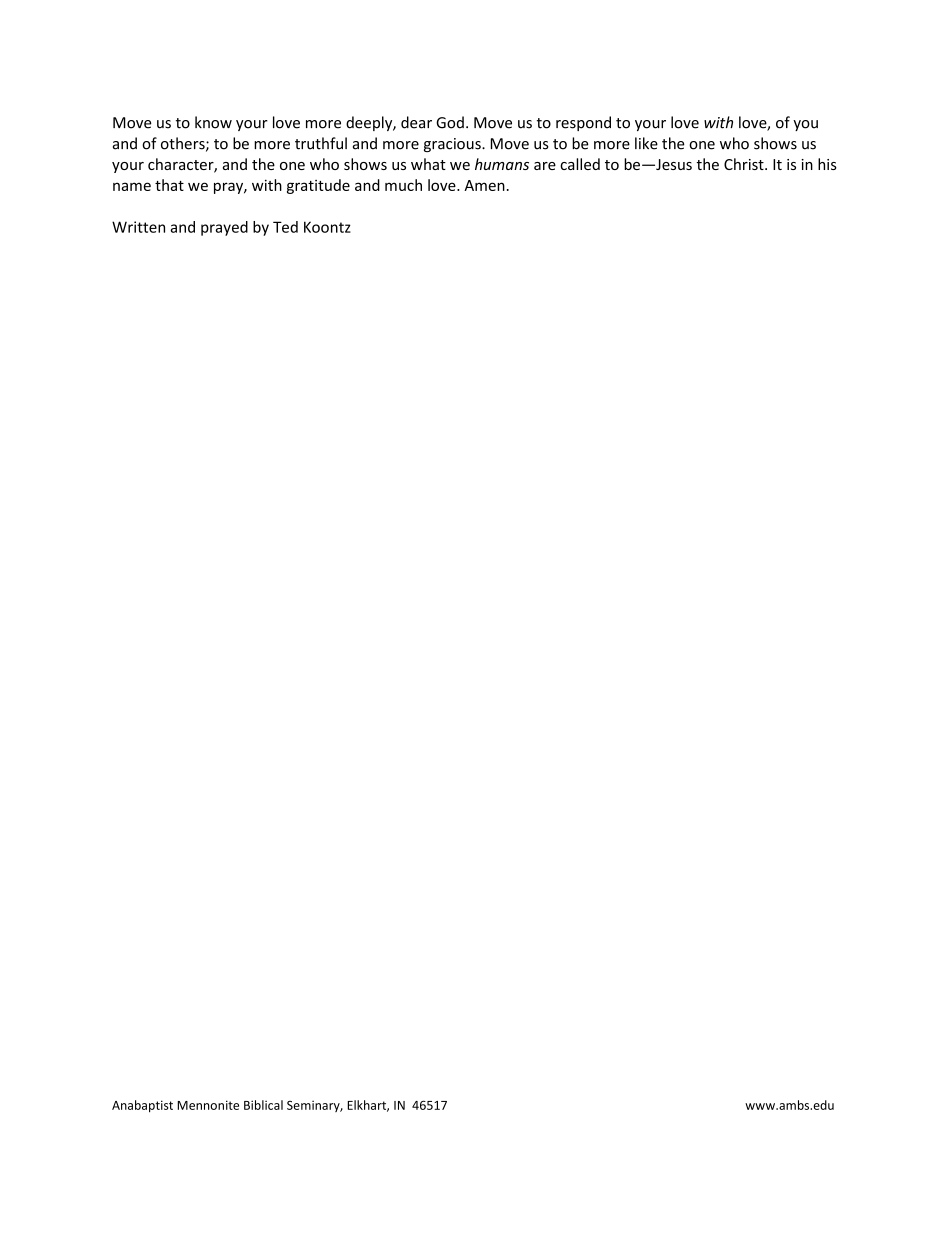  I want to click on his, so click(827, 164).
